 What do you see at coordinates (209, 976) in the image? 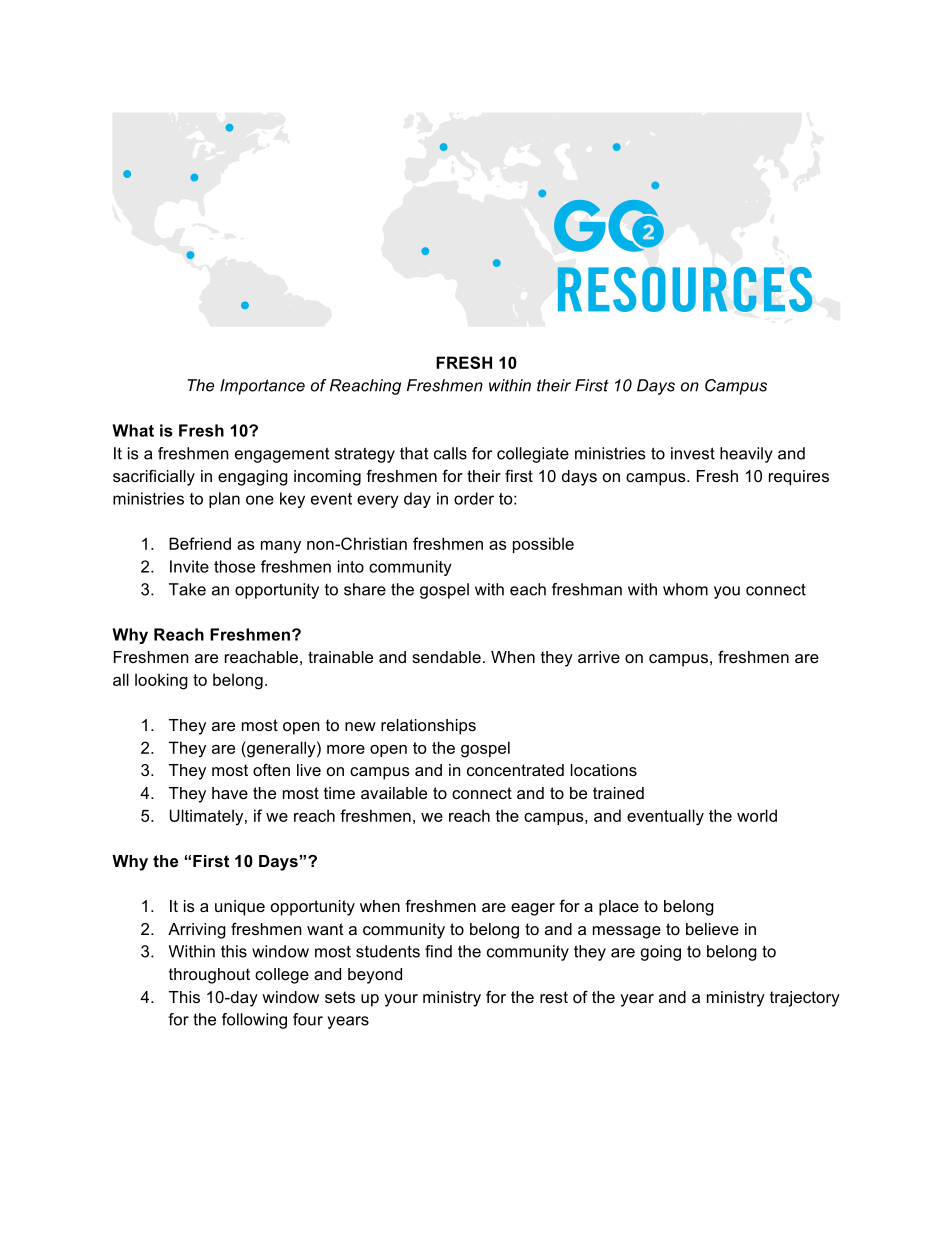
I see `throughout` at bounding box center [209, 976].
